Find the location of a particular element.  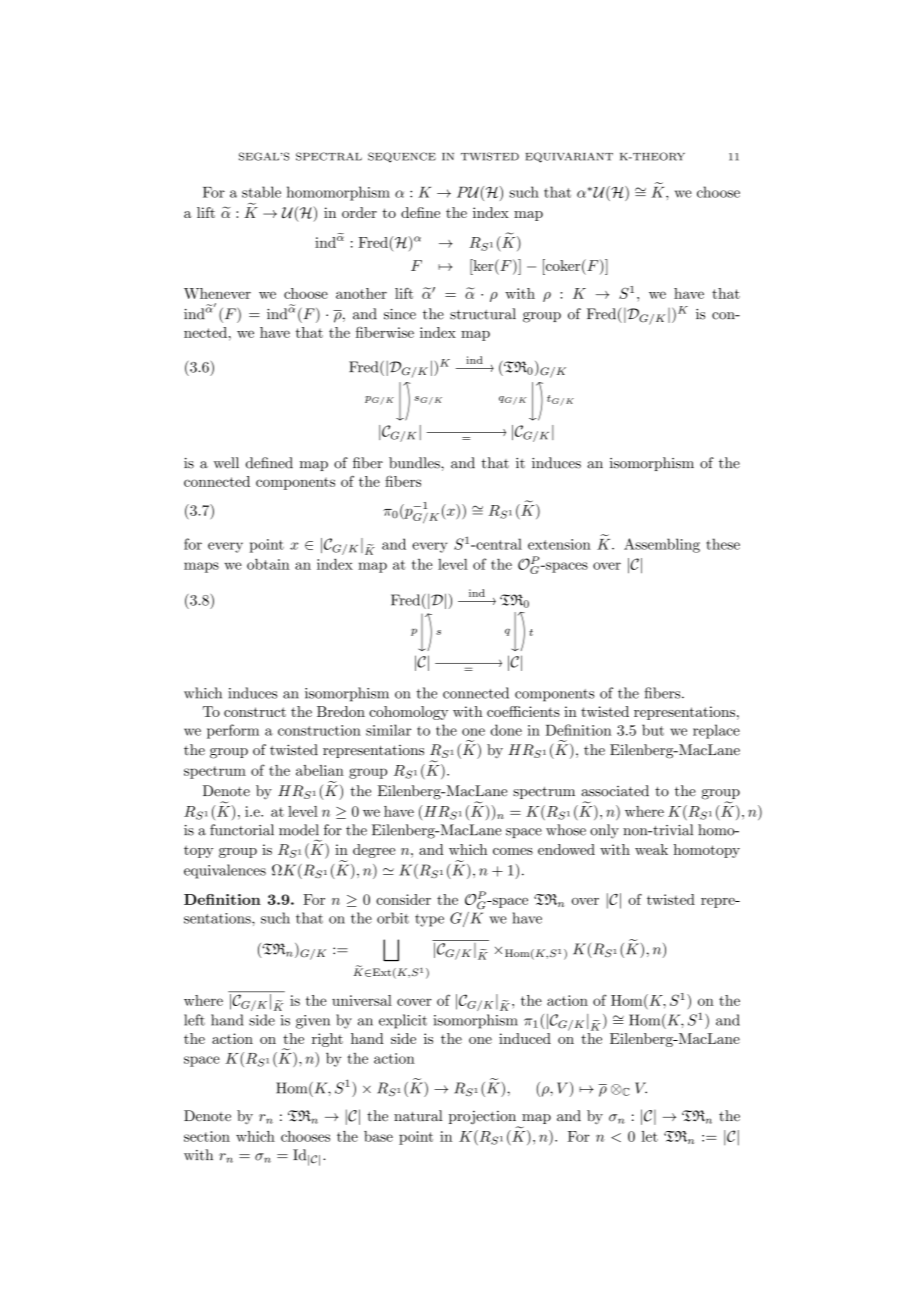

stable is located at coordinates (261, 192).
